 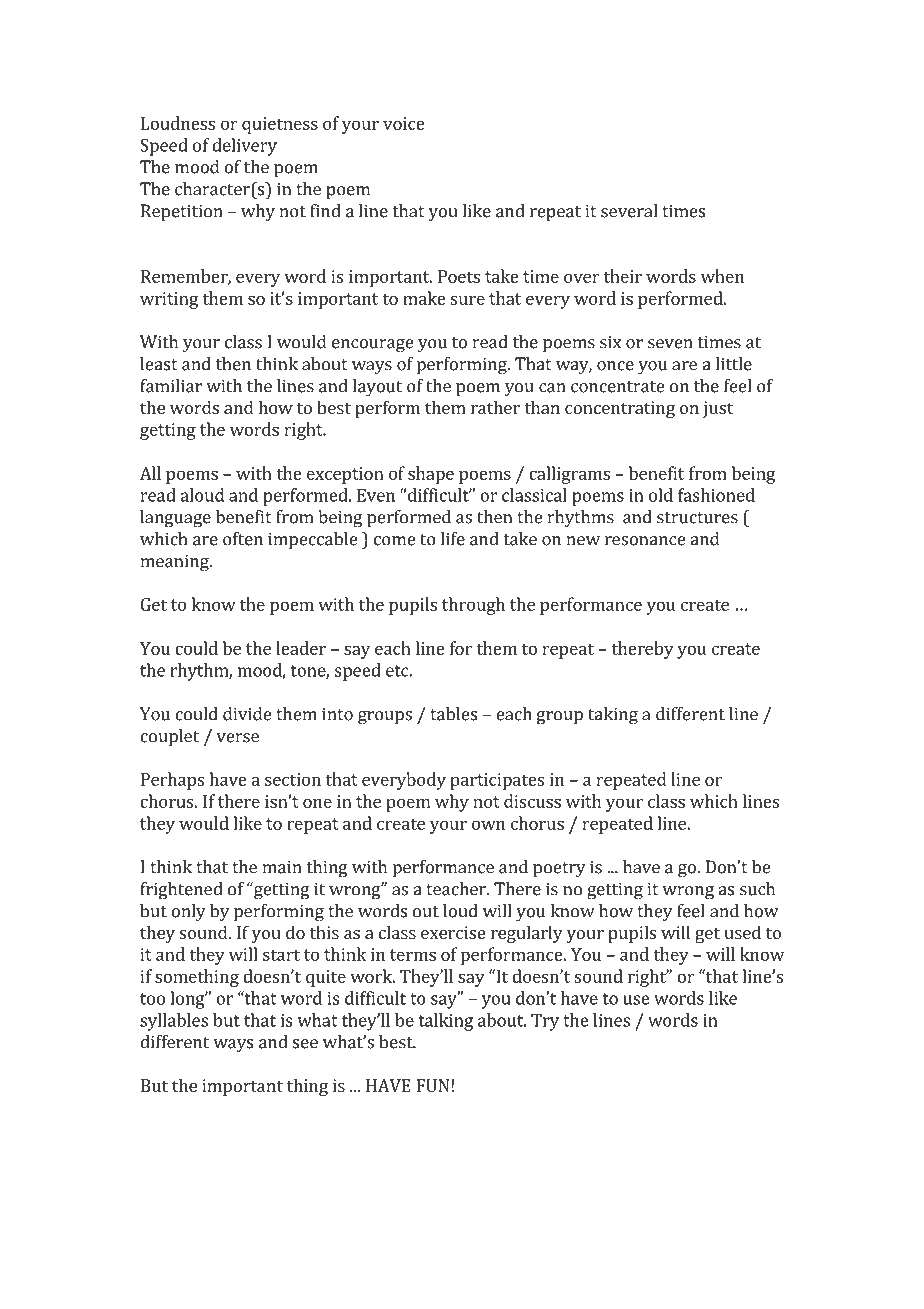 What do you see at coordinates (244, 147) in the page?
I see `delivery` at bounding box center [244, 147].
